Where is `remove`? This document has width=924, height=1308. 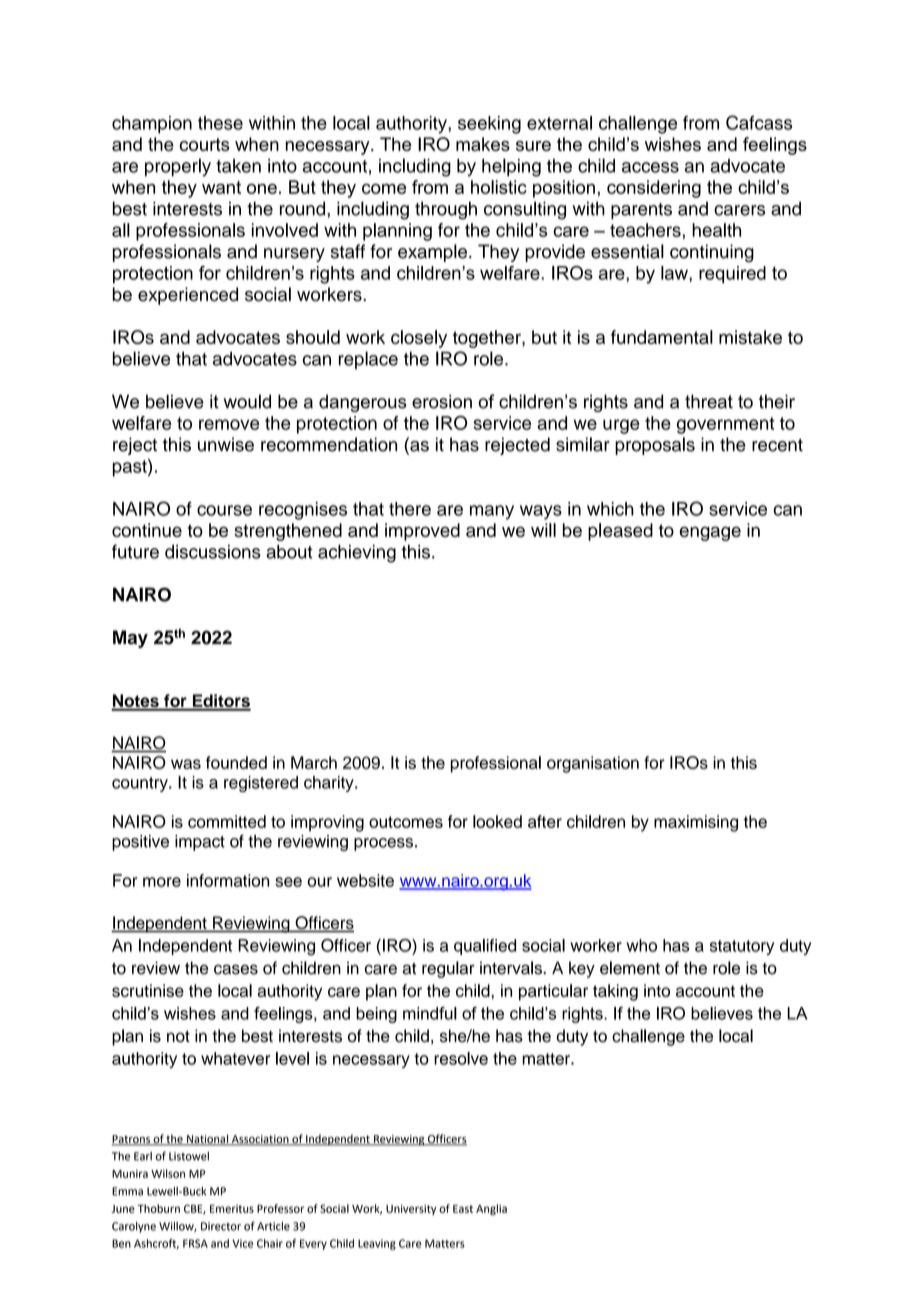
remove is located at coordinates (229, 424).
